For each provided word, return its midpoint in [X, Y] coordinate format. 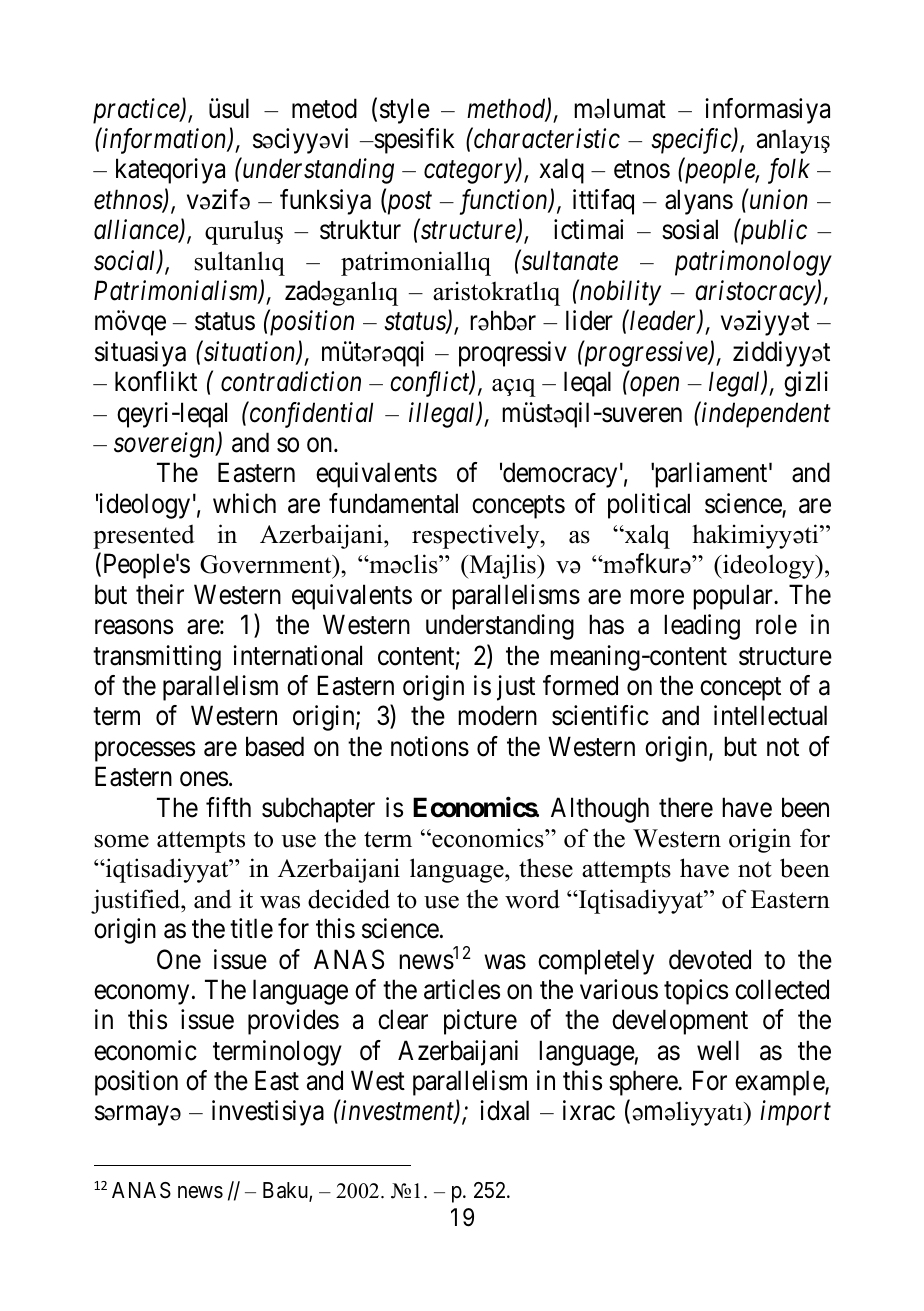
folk [789, 171]
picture [480, 1022]
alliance [137, 230]
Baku [286, 1191]
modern [497, 715]
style [405, 111]
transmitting [157, 658]
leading [702, 627]
